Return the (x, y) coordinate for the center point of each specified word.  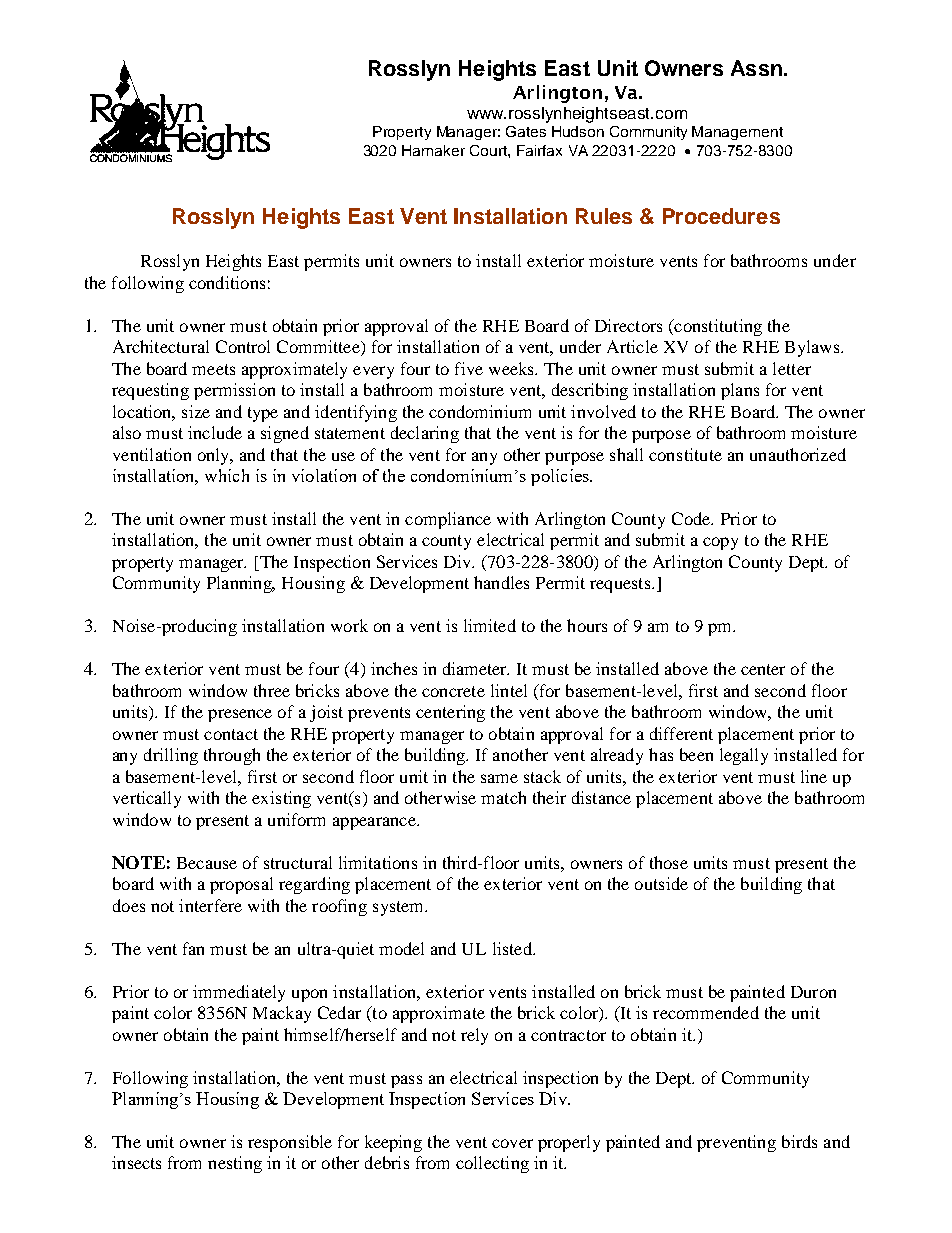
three (272, 690)
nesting (235, 1164)
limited (490, 625)
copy (720, 543)
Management (737, 133)
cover (512, 1143)
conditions (227, 282)
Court (489, 150)
